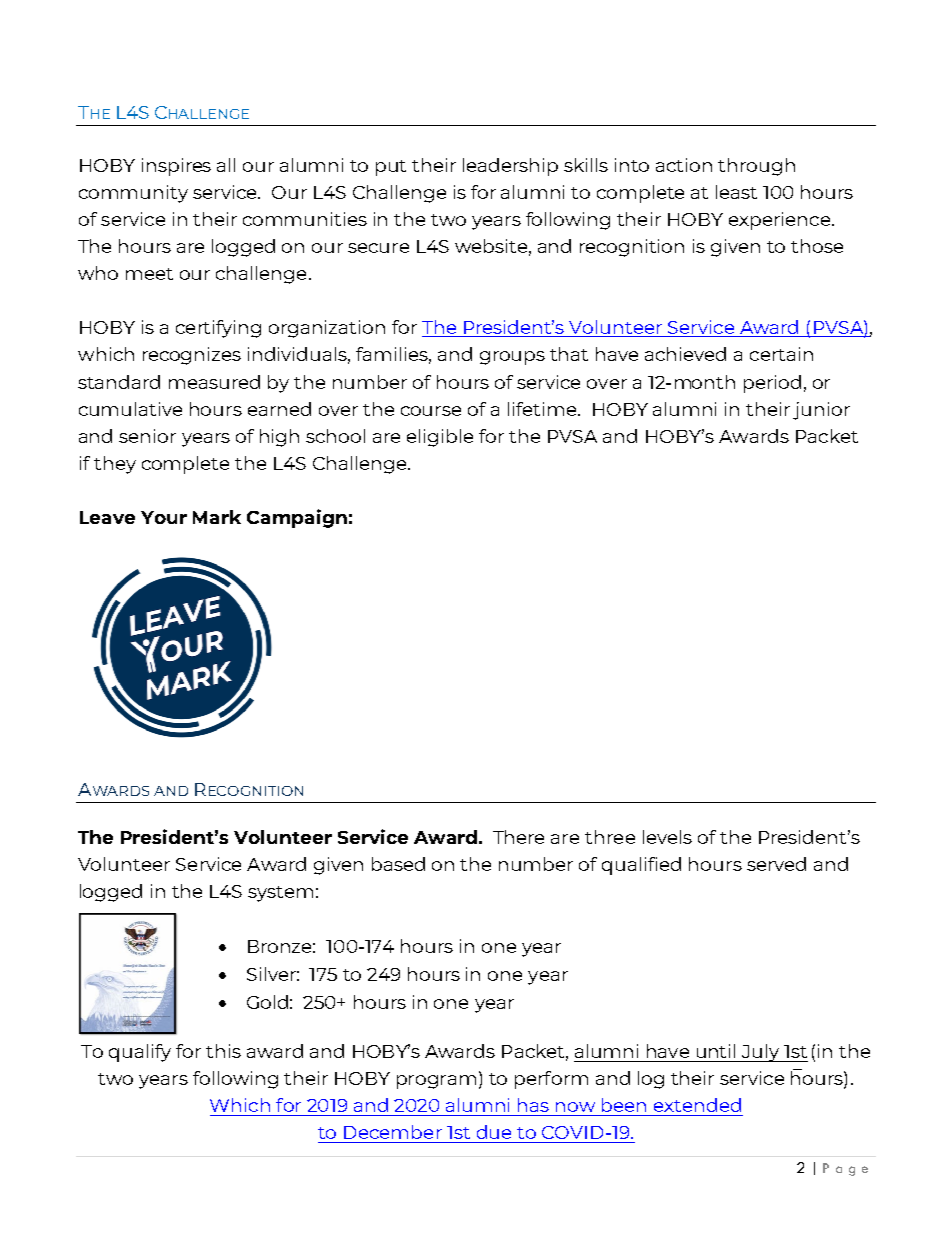 The image size is (952, 1233). Describe the element at coordinates (510, 167) in the image. I see `leadership` at that location.
